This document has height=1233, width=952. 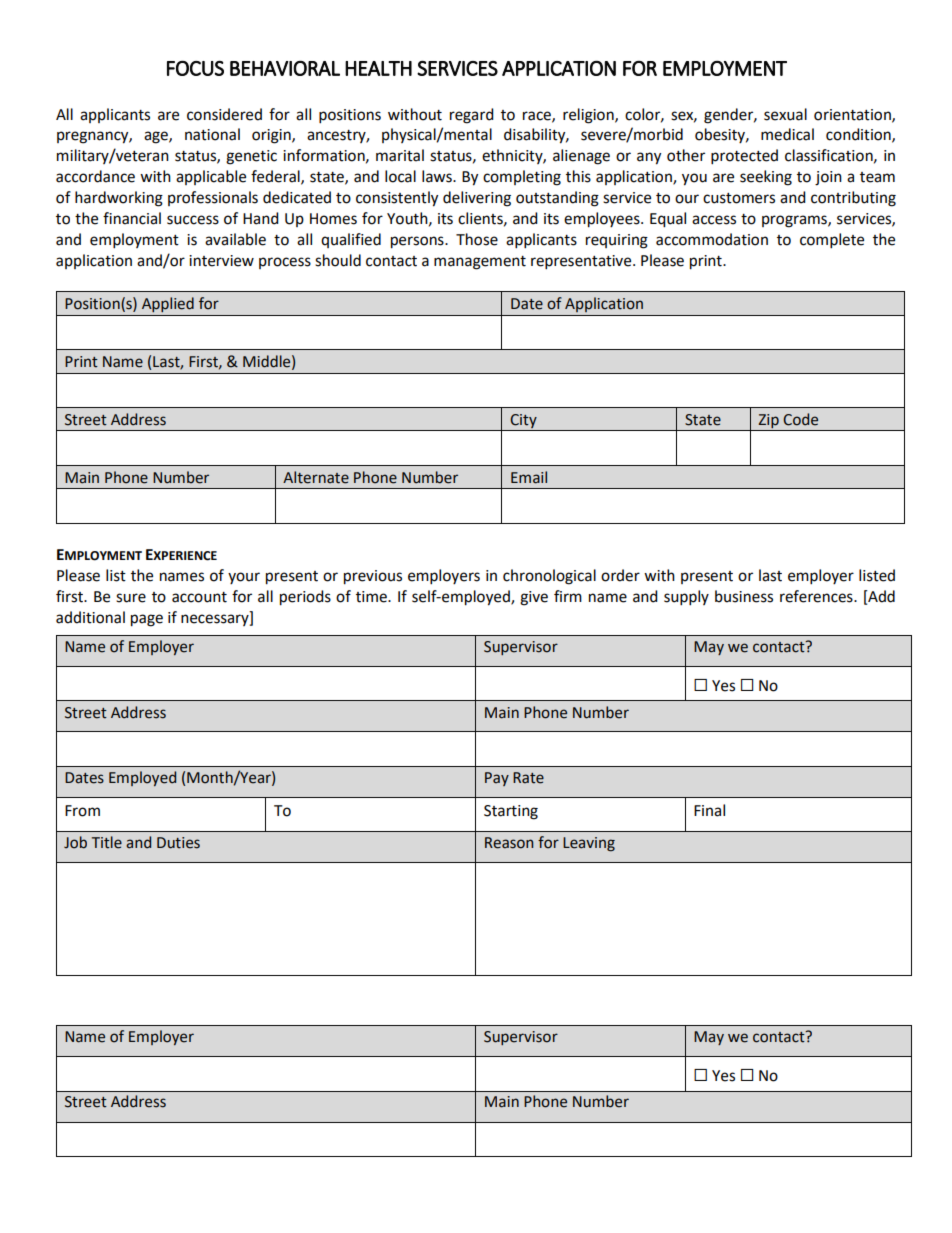 What do you see at coordinates (147, 620) in the document?
I see `page` at bounding box center [147, 620].
